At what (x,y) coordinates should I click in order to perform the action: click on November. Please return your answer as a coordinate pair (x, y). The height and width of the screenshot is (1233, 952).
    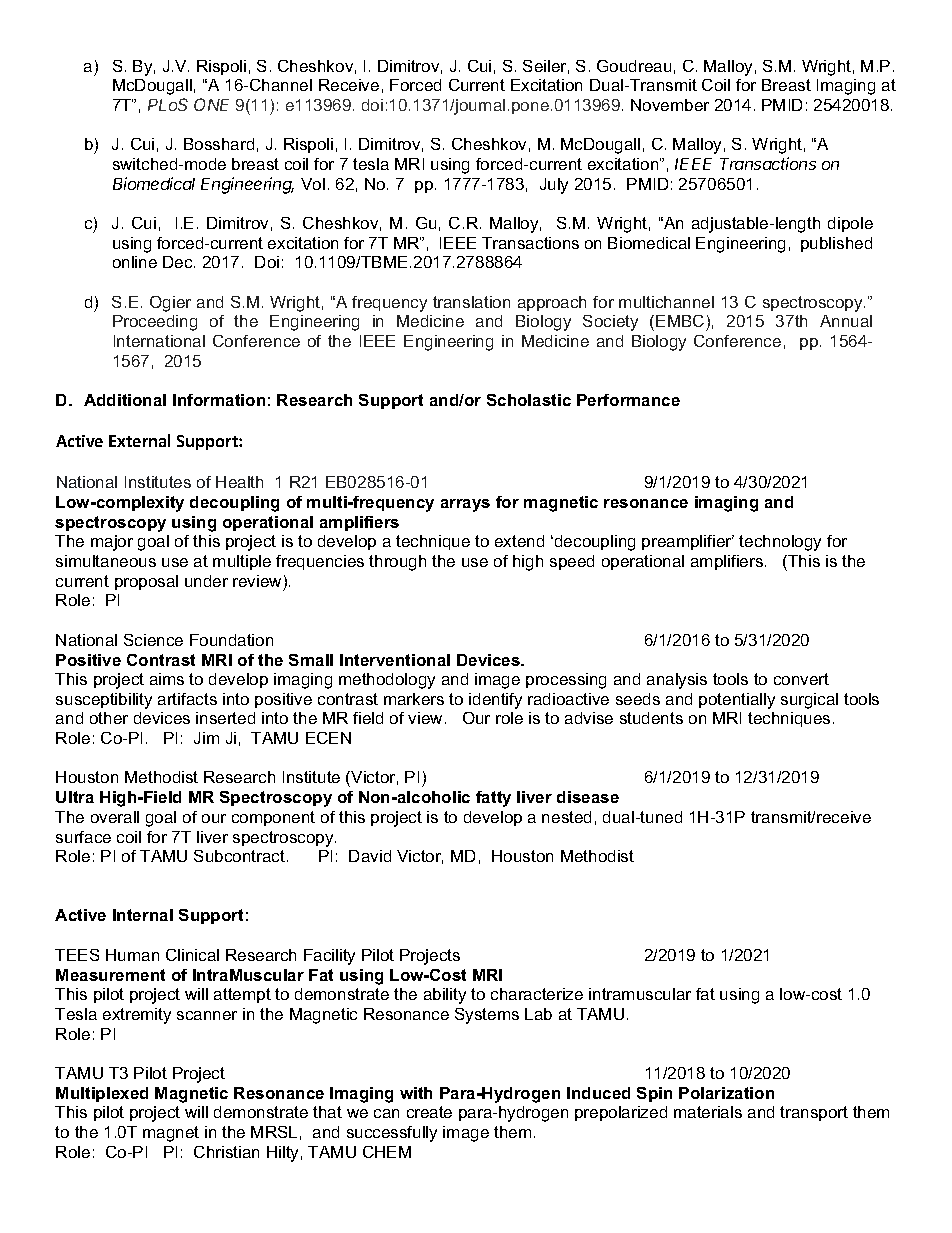
    Looking at the image, I should click on (670, 105).
